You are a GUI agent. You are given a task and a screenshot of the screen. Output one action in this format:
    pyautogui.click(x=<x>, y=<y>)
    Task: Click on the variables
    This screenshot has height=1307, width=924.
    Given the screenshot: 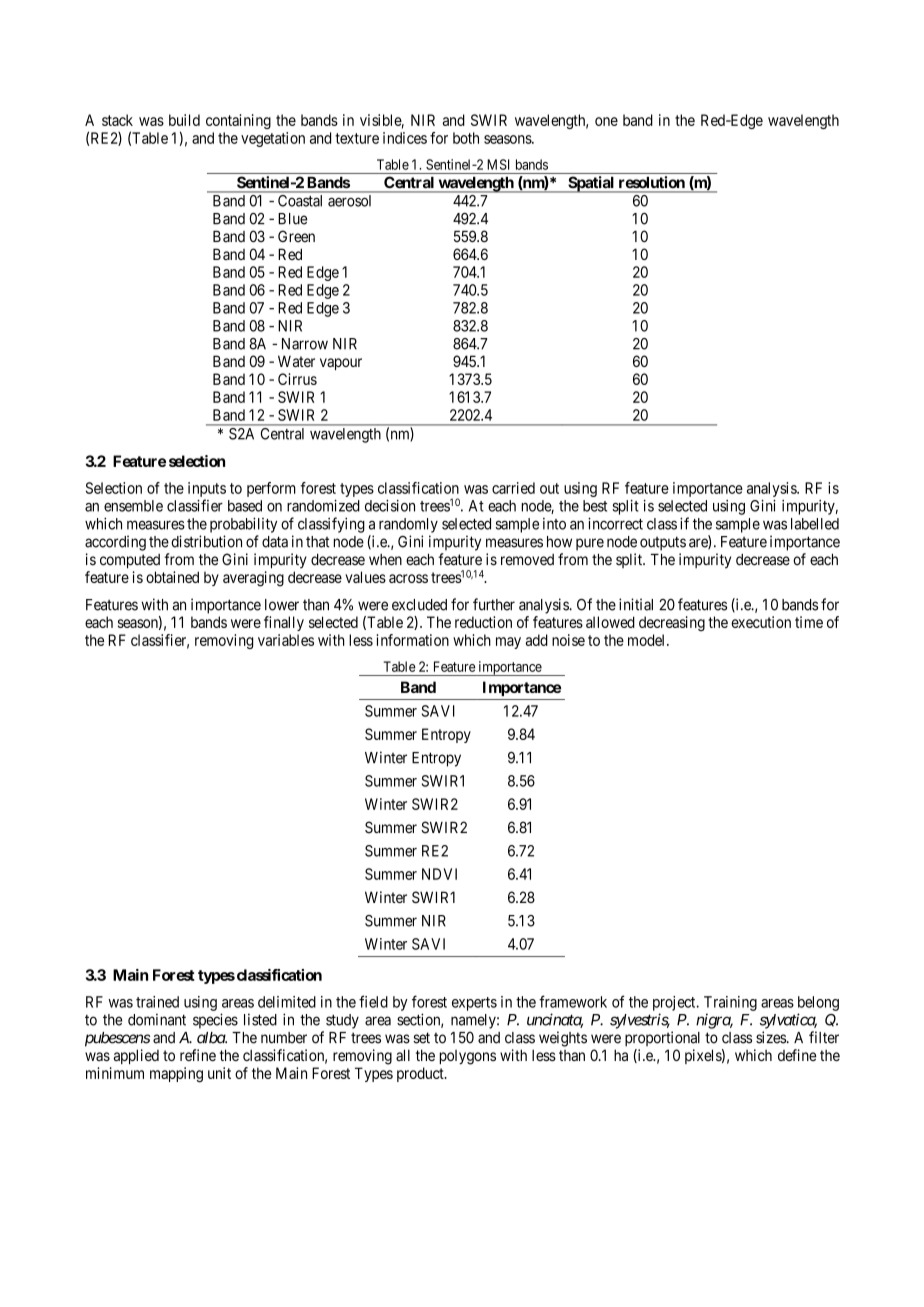 What is the action you would take?
    pyautogui.click(x=286, y=640)
